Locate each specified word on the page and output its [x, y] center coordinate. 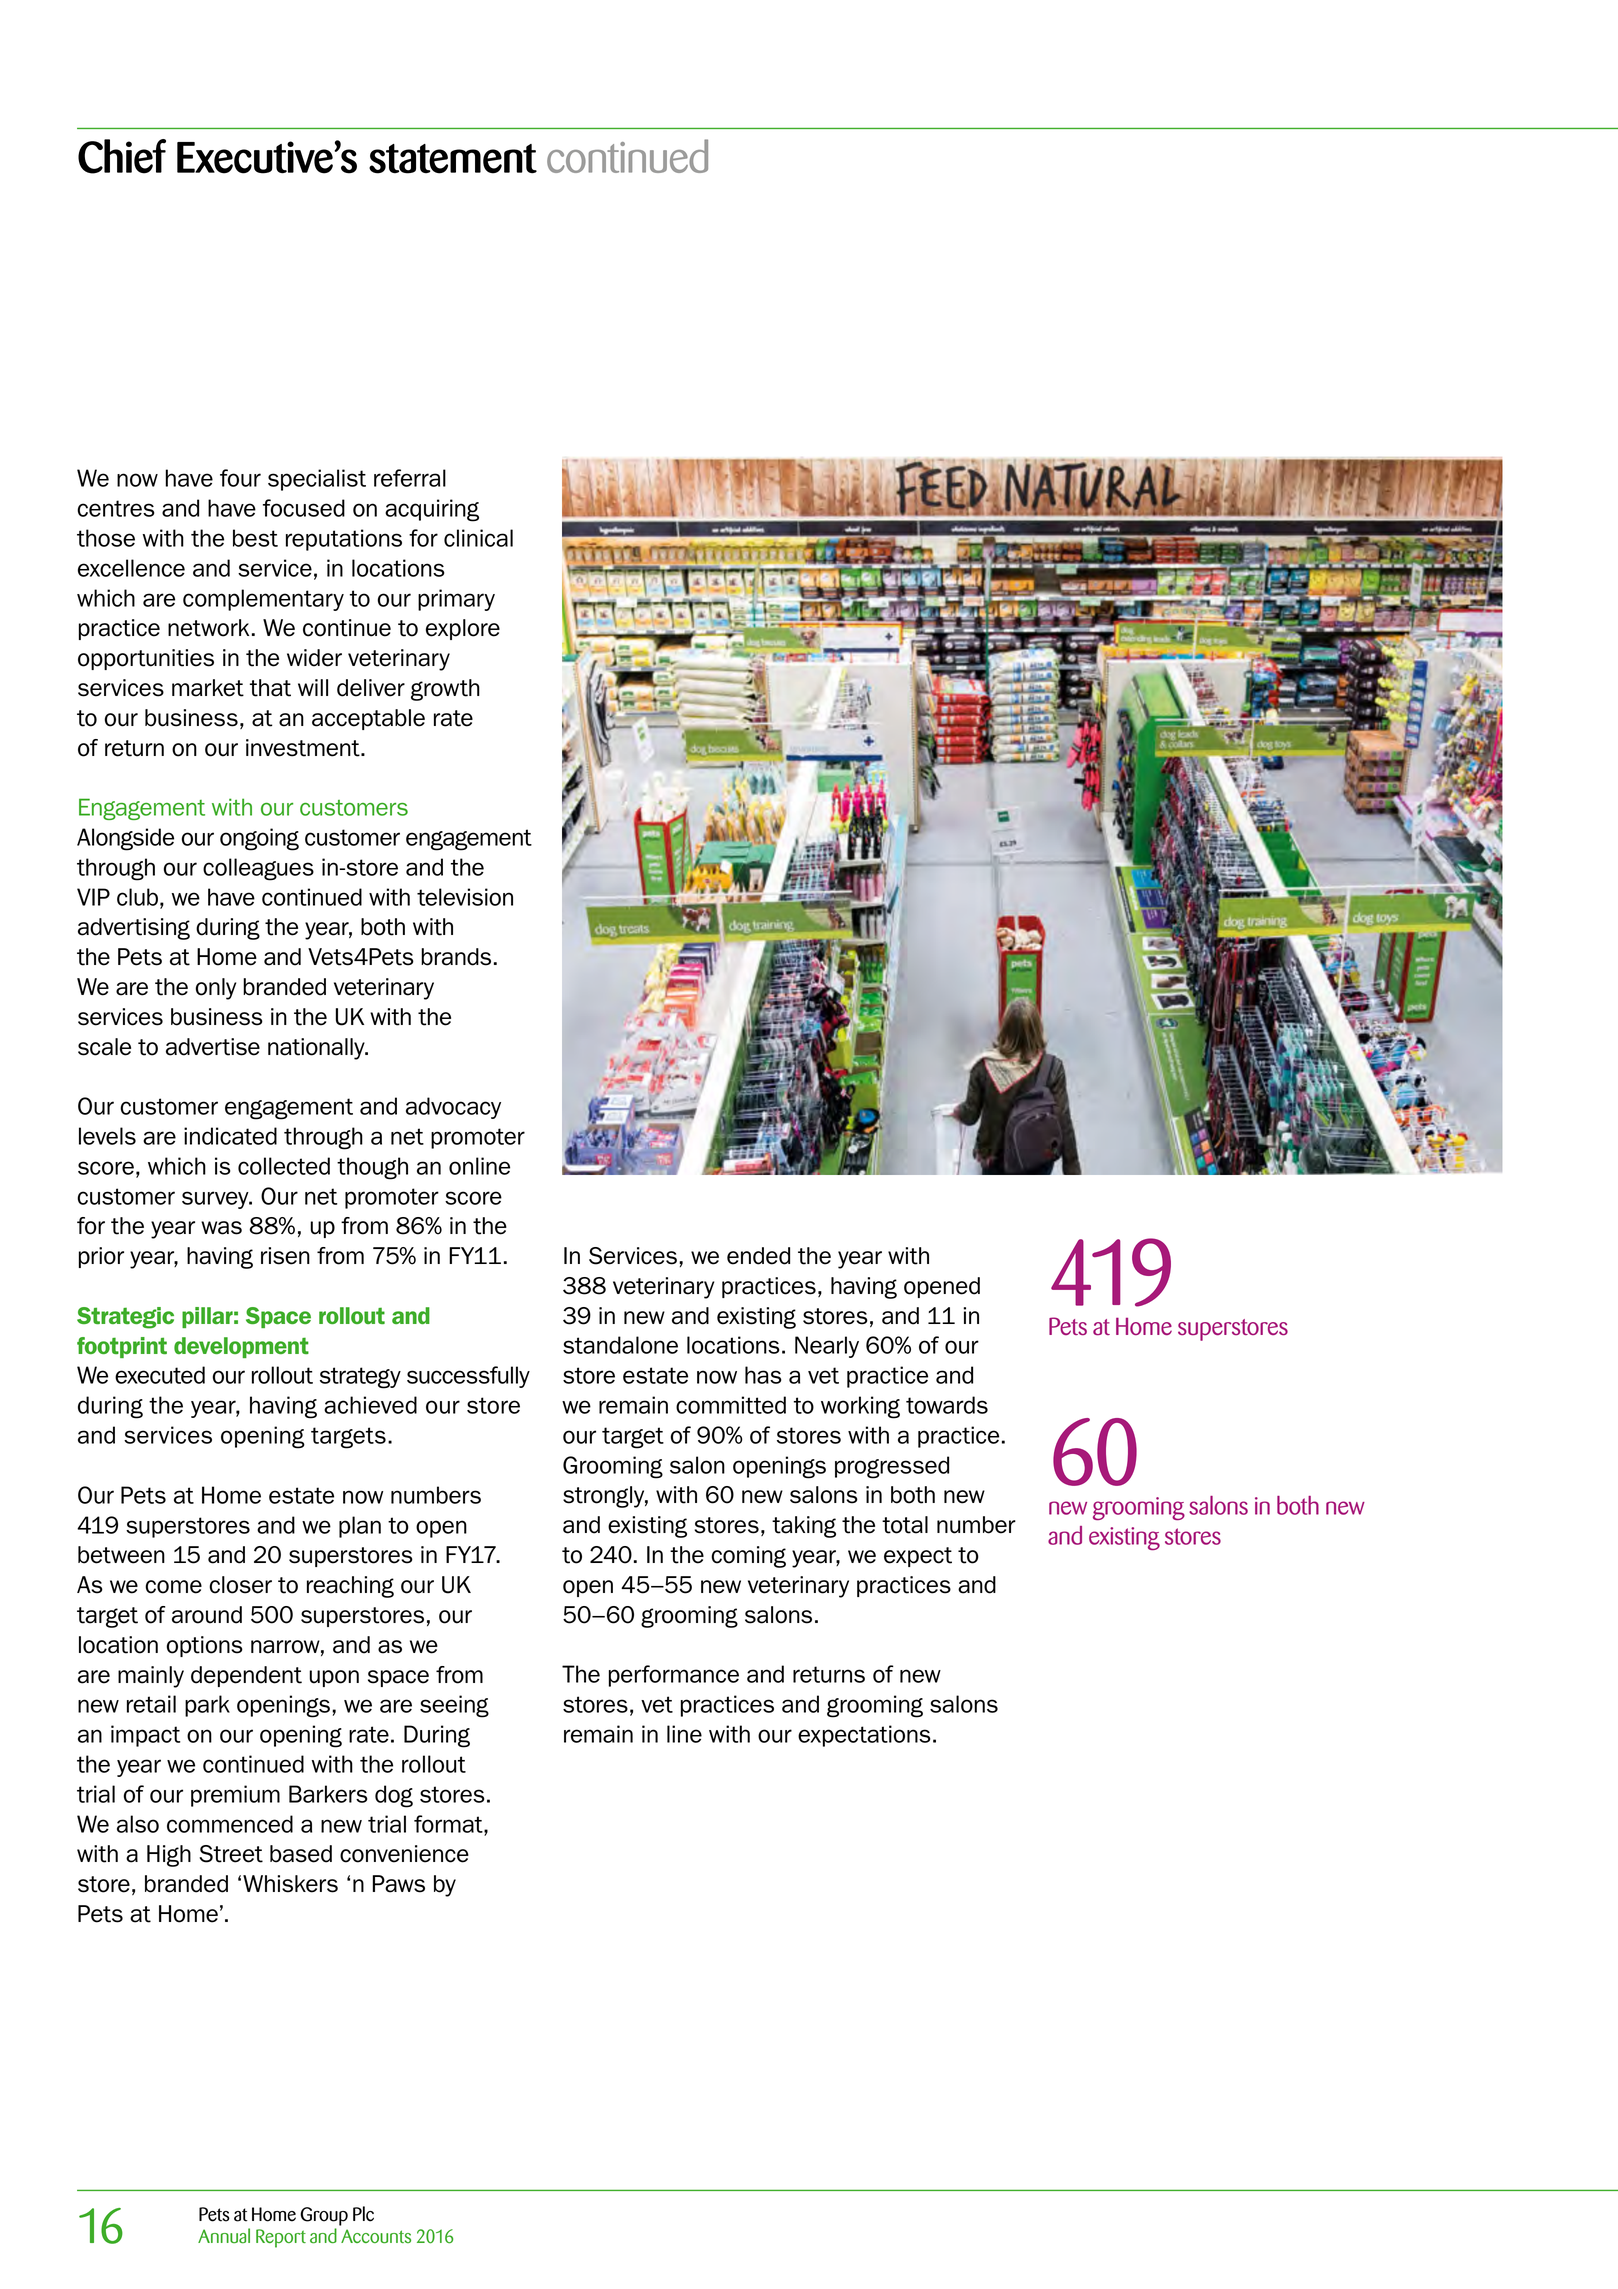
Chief [122, 156]
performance [674, 1676]
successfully [468, 1377]
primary [456, 600]
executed [160, 1375]
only [215, 989]
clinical [478, 538]
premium [235, 1796]
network [208, 628]
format [449, 1824]
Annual [224, 2236]
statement [453, 159]
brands [456, 957]
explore [463, 629]
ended [758, 1256]
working [860, 1407]
